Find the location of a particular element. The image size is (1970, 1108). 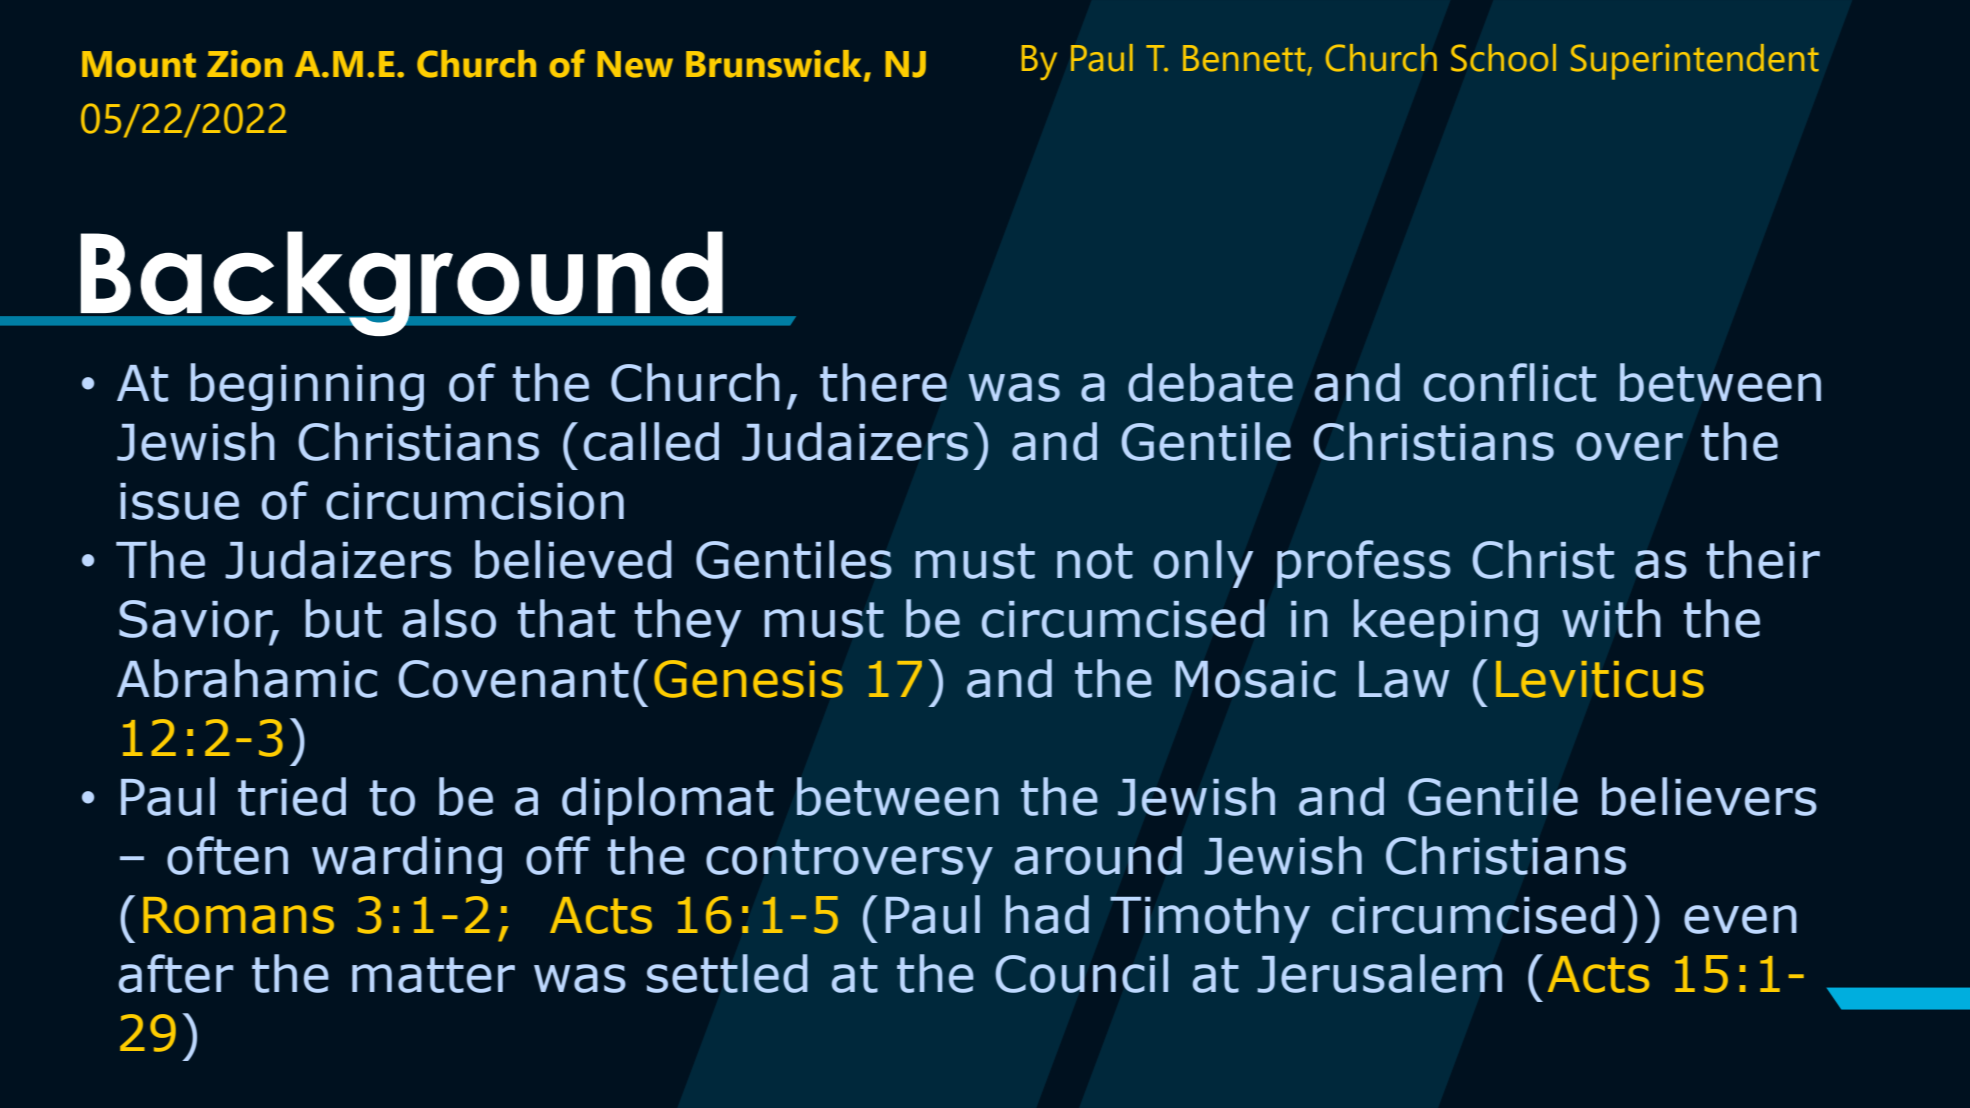

had is located at coordinates (1047, 914).
